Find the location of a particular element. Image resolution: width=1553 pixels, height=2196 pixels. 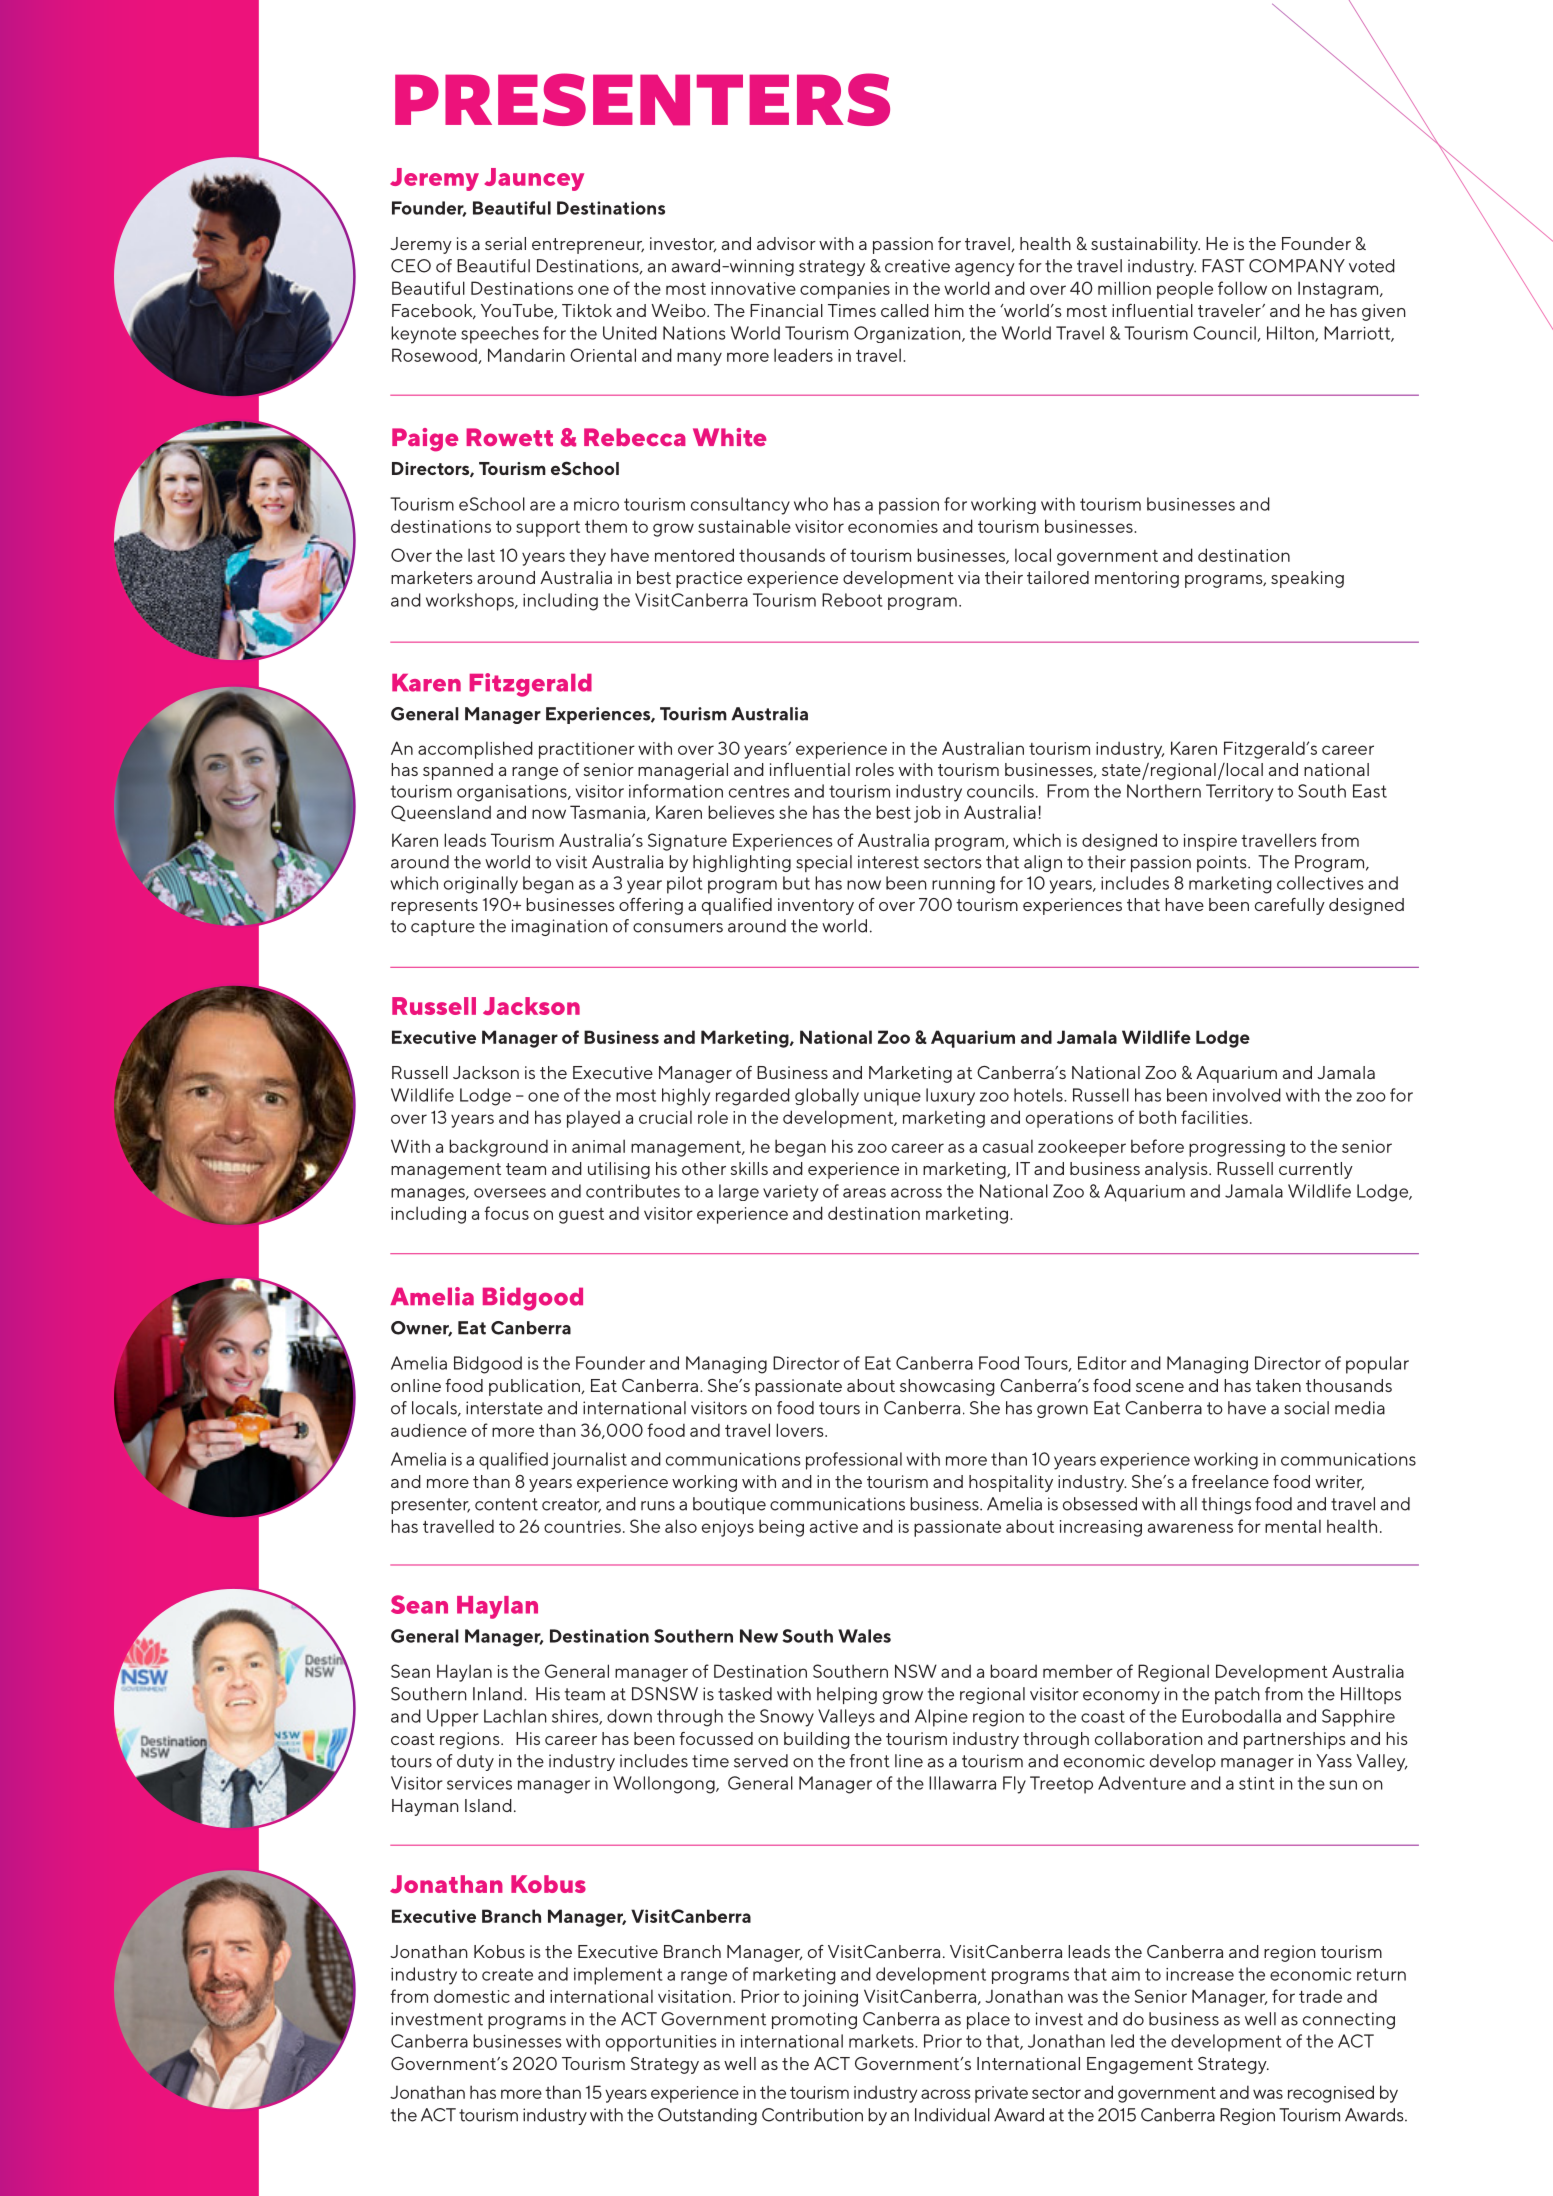

carefully is located at coordinates (1290, 906).
